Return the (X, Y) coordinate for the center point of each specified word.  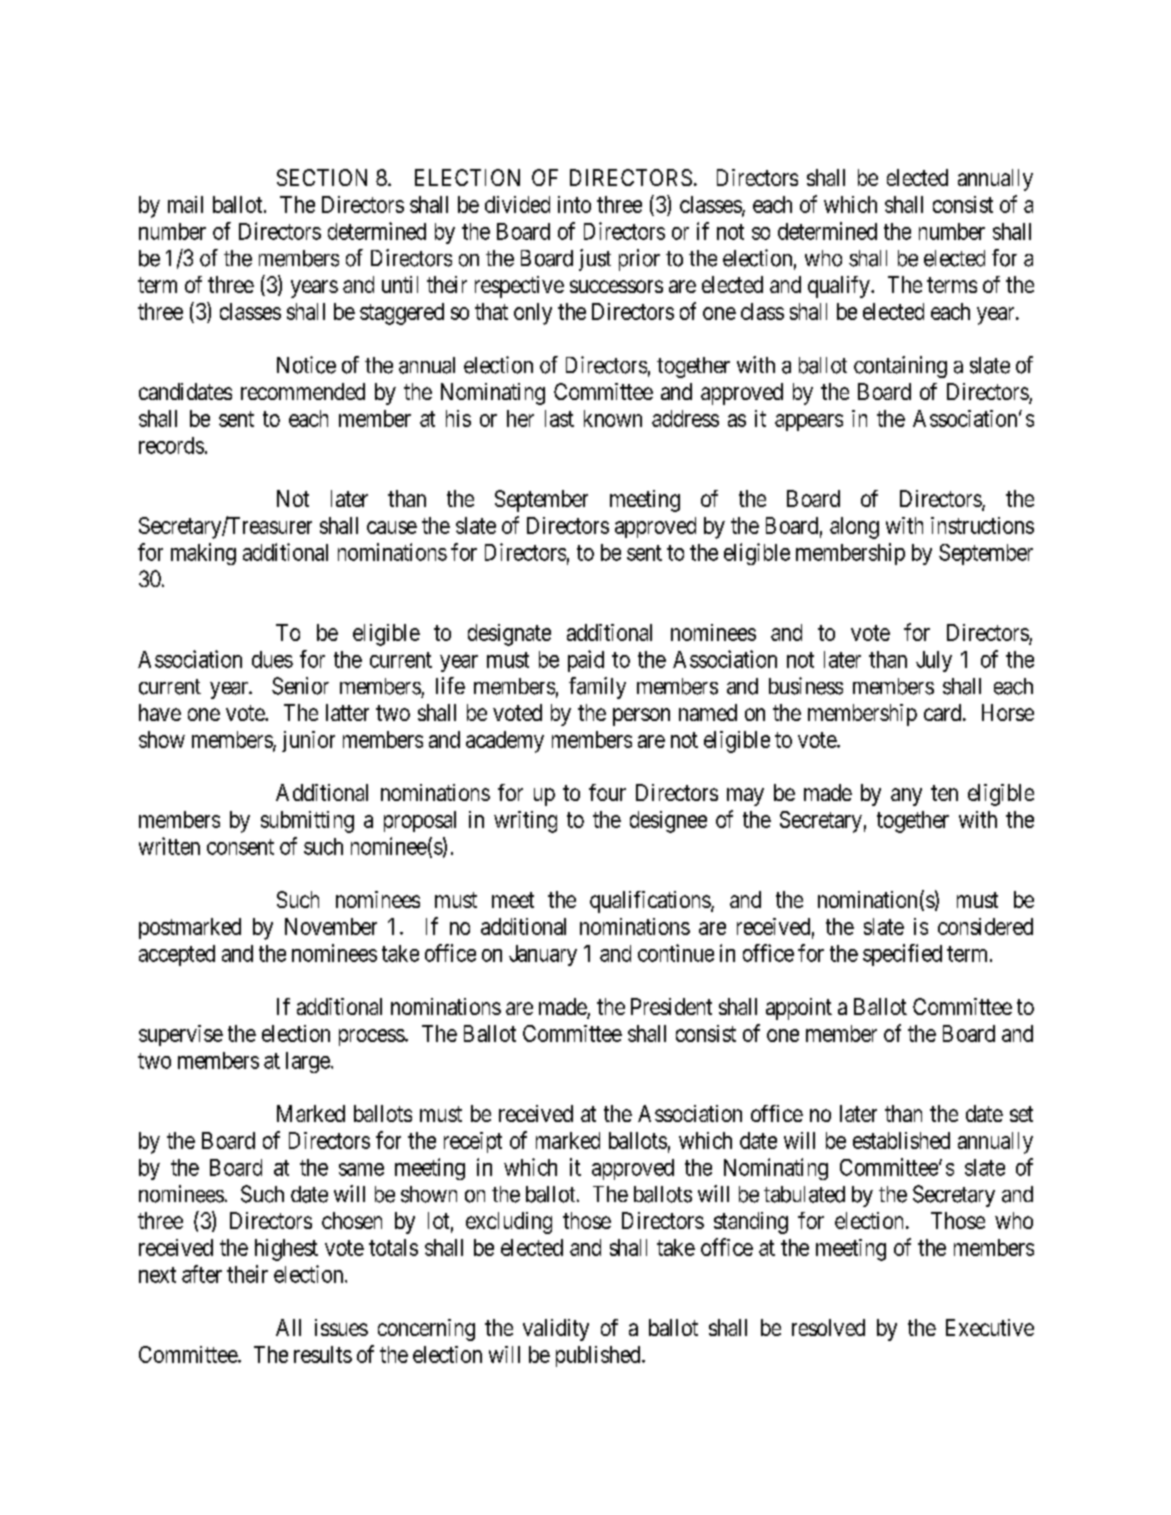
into (574, 204)
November (331, 926)
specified (902, 955)
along (854, 528)
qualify (840, 287)
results (323, 1354)
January (543, 955)
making (203, 554)
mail (185, 204)
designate (509, 635)
